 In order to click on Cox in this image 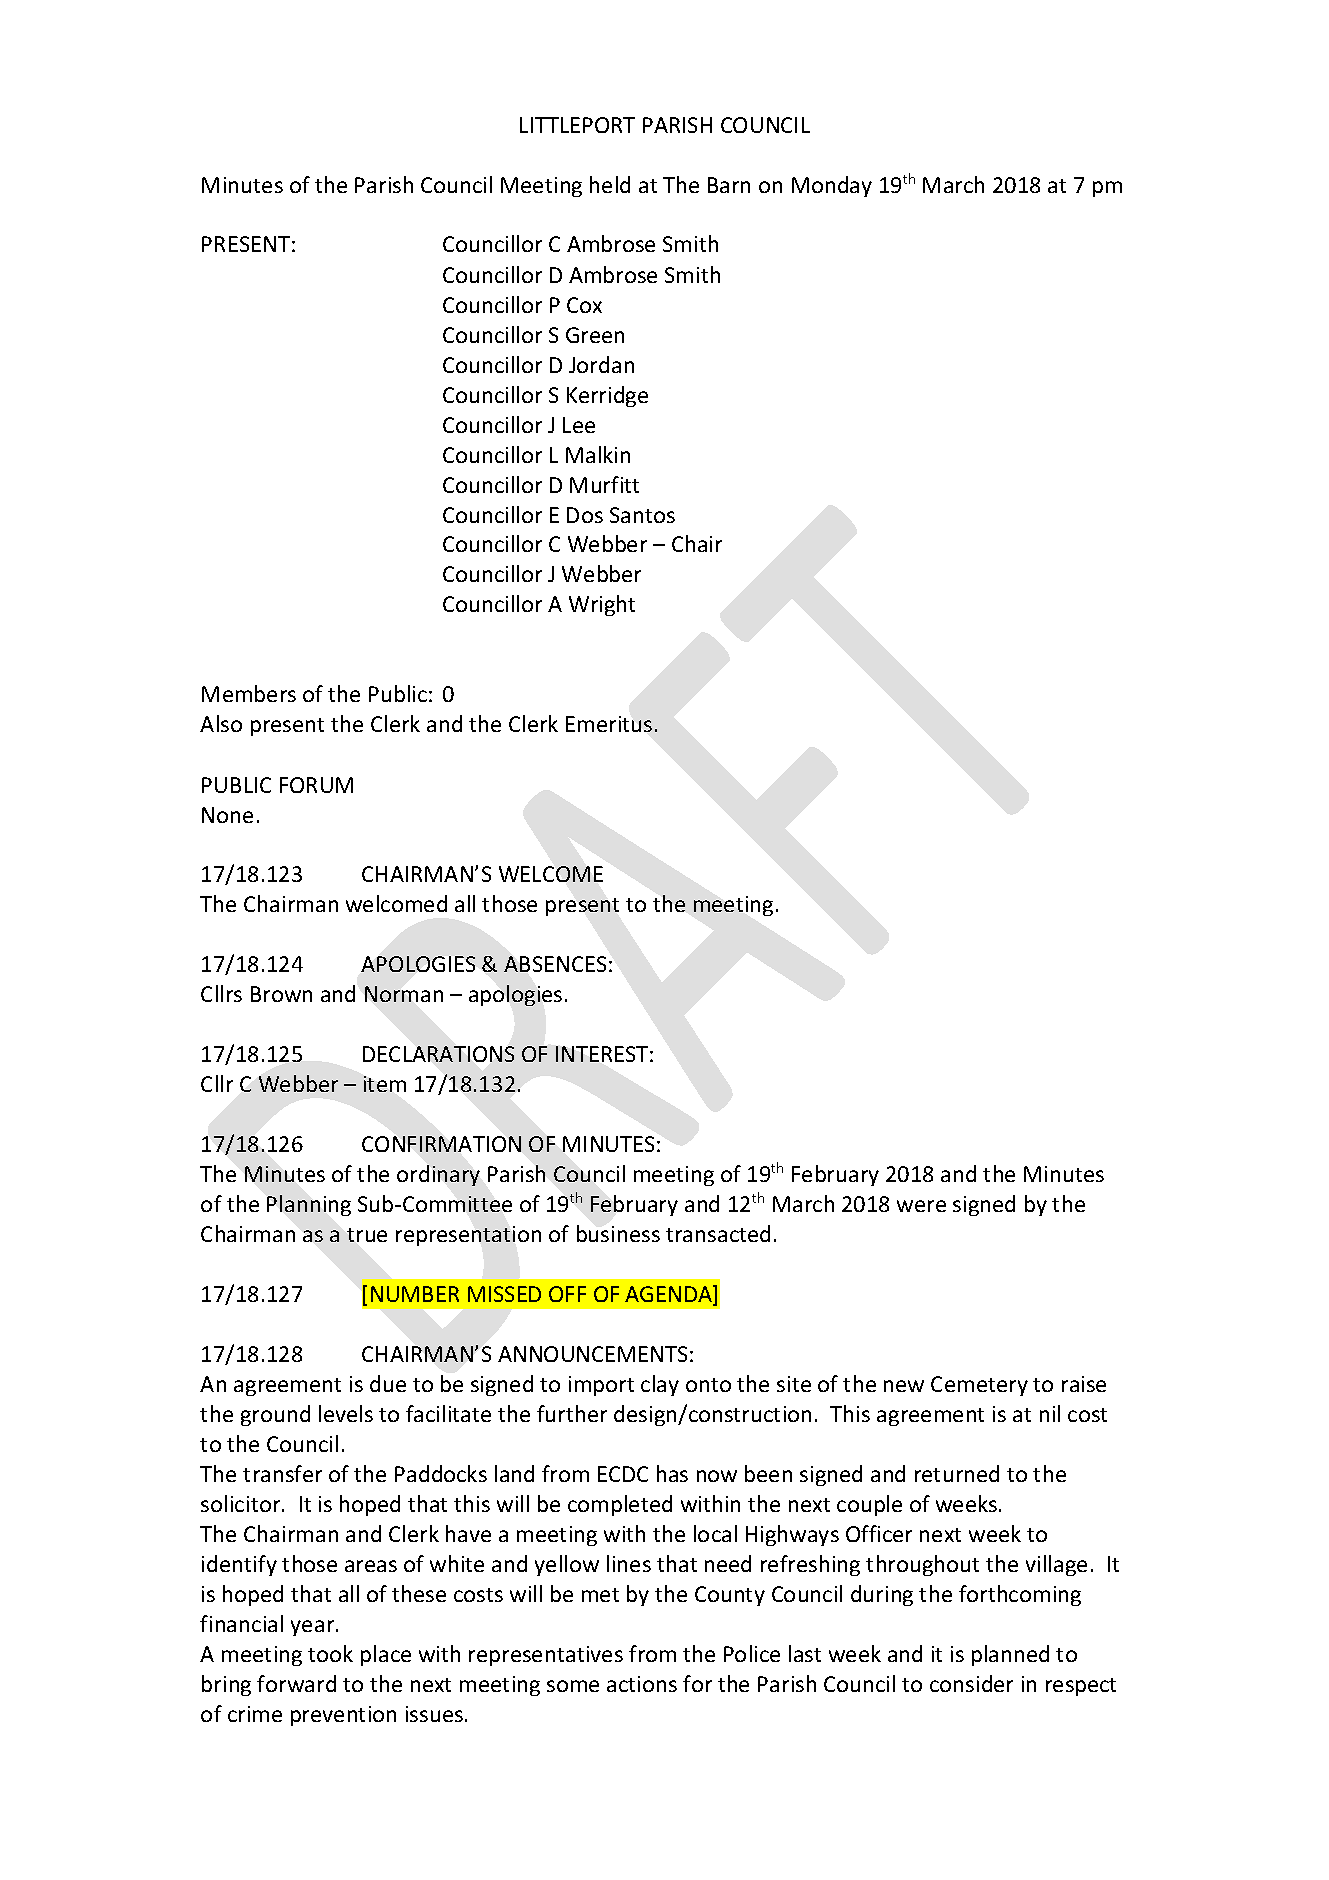, I will do `click(584, 305)`.
